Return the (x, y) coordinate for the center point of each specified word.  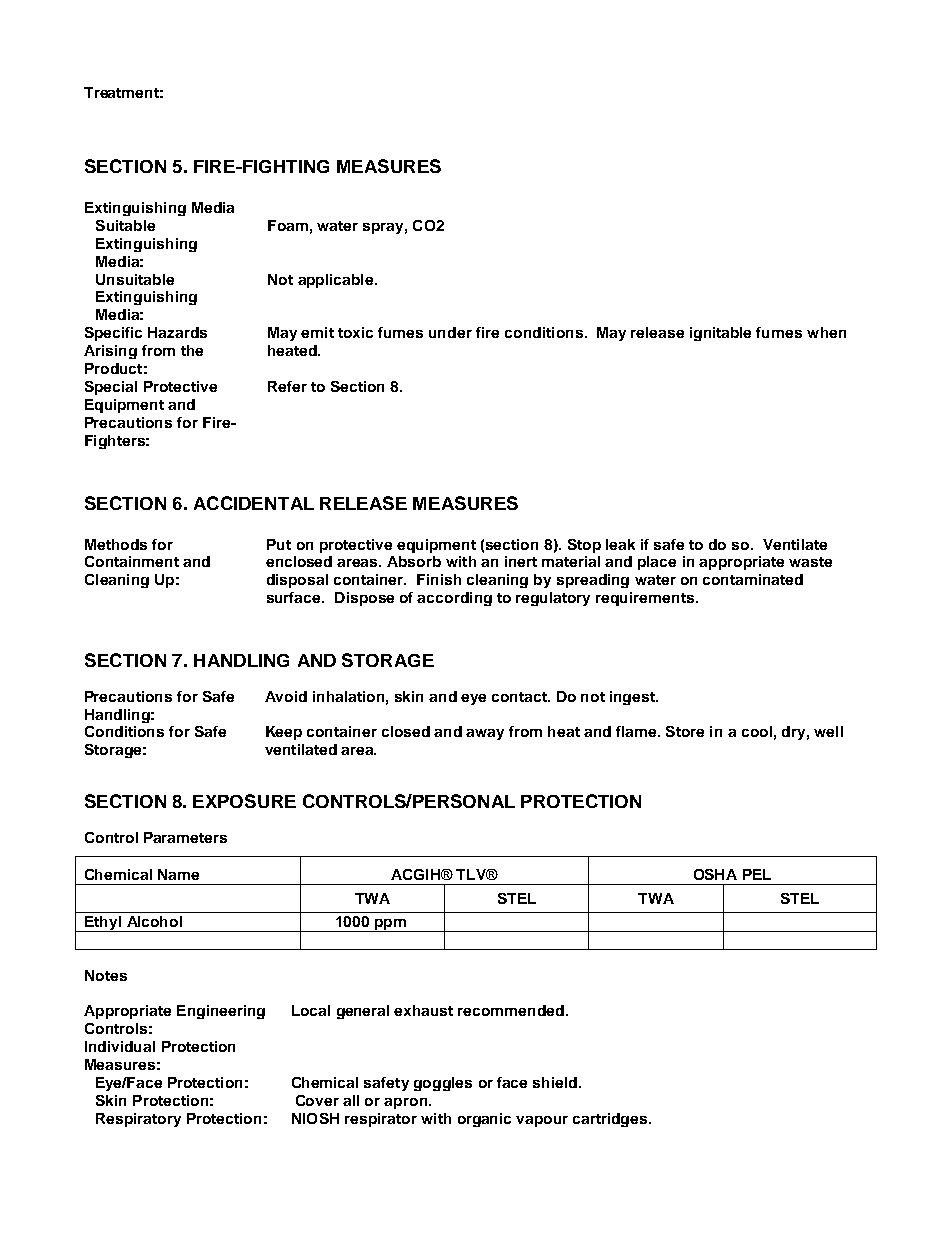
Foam (288, 225)
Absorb (414, 561)
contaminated (753, 579)
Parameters (185, 837)
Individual (120, 1046)
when (826, 332)
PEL (757, 874)
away (485, 734)
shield (555, 1082)
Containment (132, 561)
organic (484, 1120)
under (450, 332)
